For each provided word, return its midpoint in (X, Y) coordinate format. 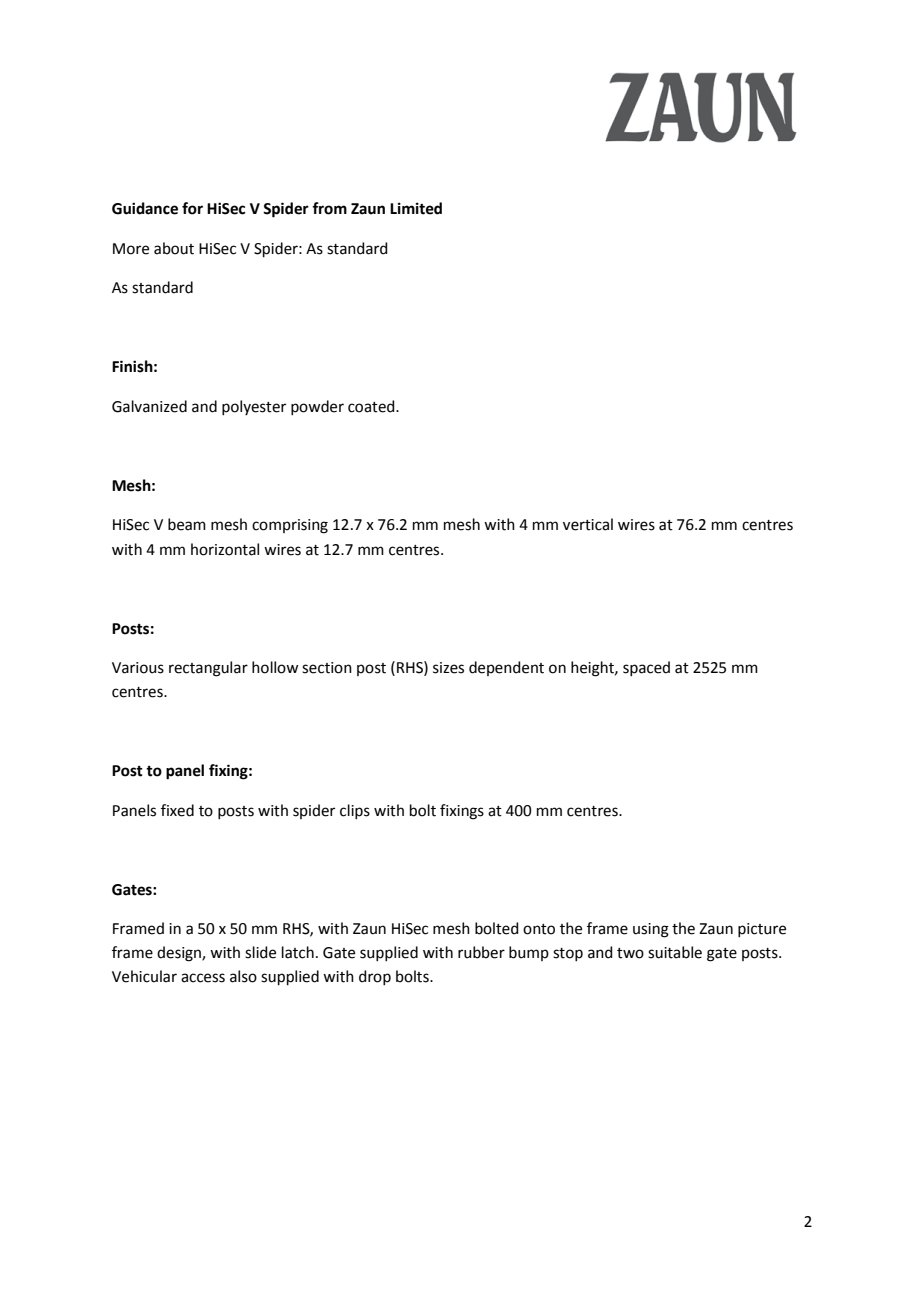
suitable (675, 952)
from (329, 208)
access (203, 978)
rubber (481, 952)
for (192, 208)
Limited (416, 208)
